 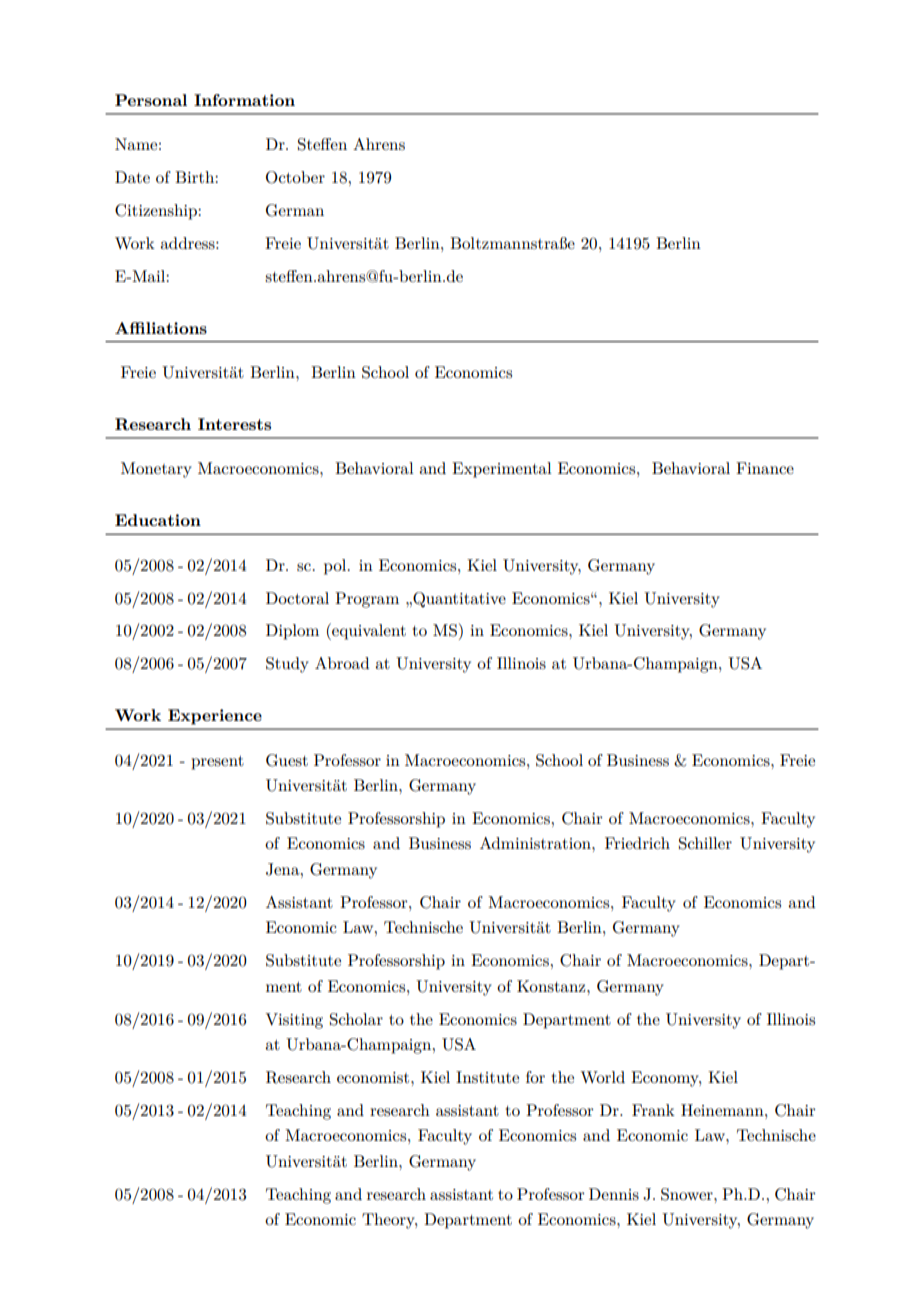 I want to click on Heinemann, so click(x=723, y=1110).
